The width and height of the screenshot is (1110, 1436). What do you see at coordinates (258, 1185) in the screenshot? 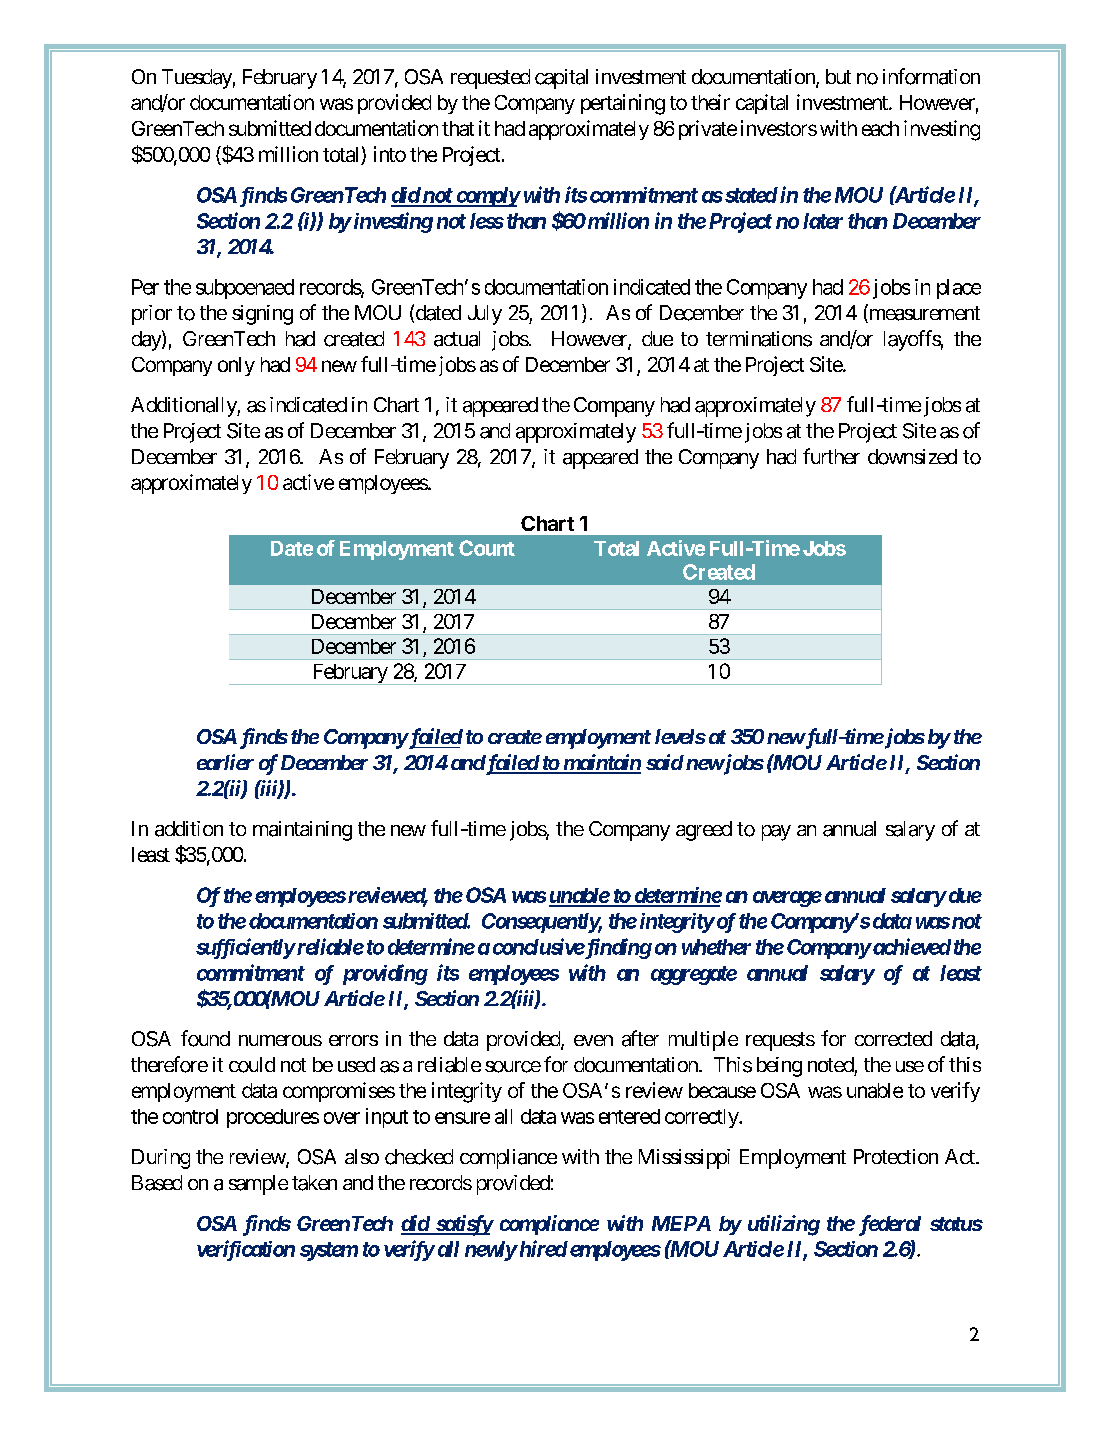
I see `sample` at bounding box center [258, 1185].
